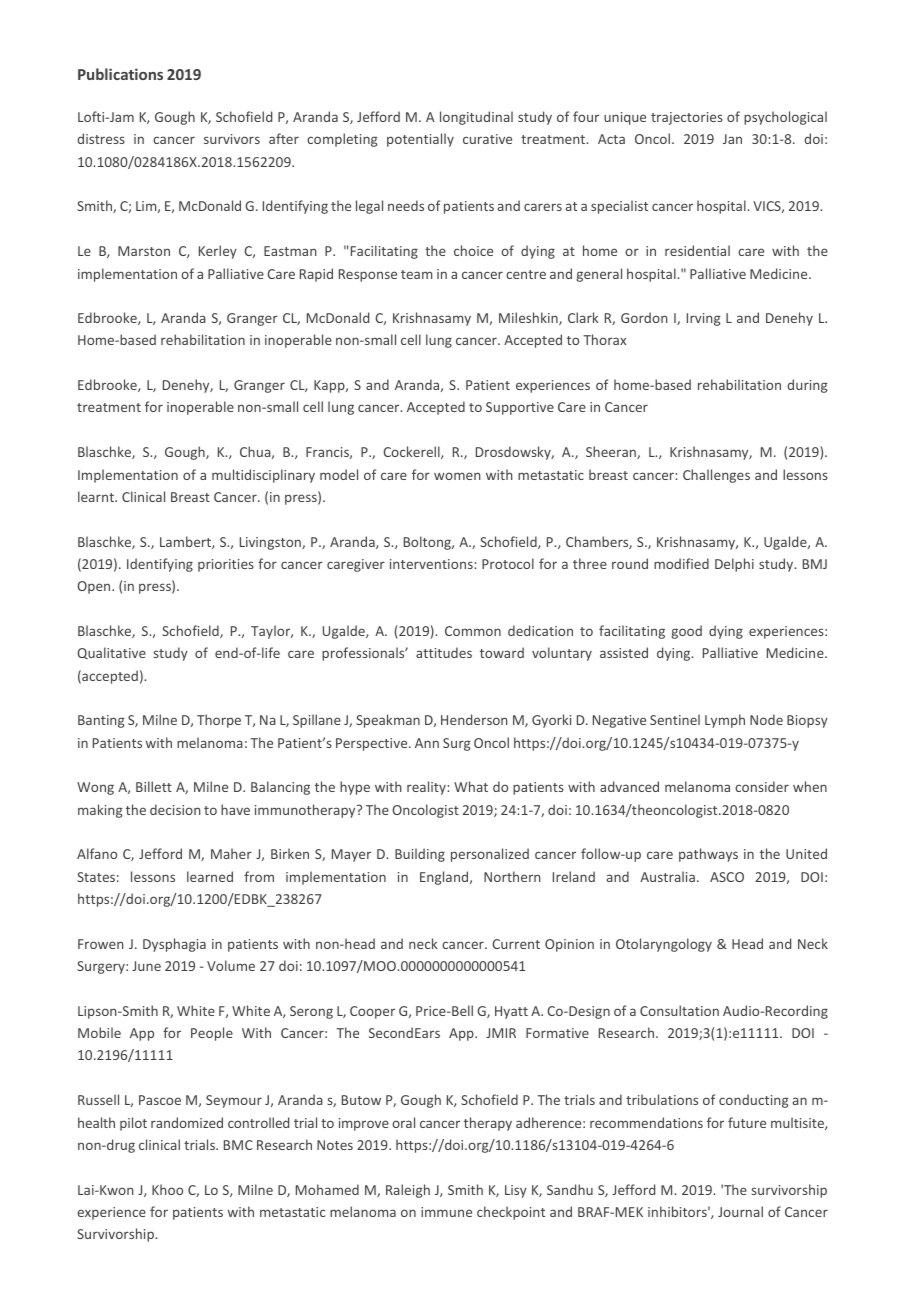 The height and width of the screenshot is (1307, 924). Describe the element at coordinates (238, 1145) in the screenshot. I see `BMC` at that location.
